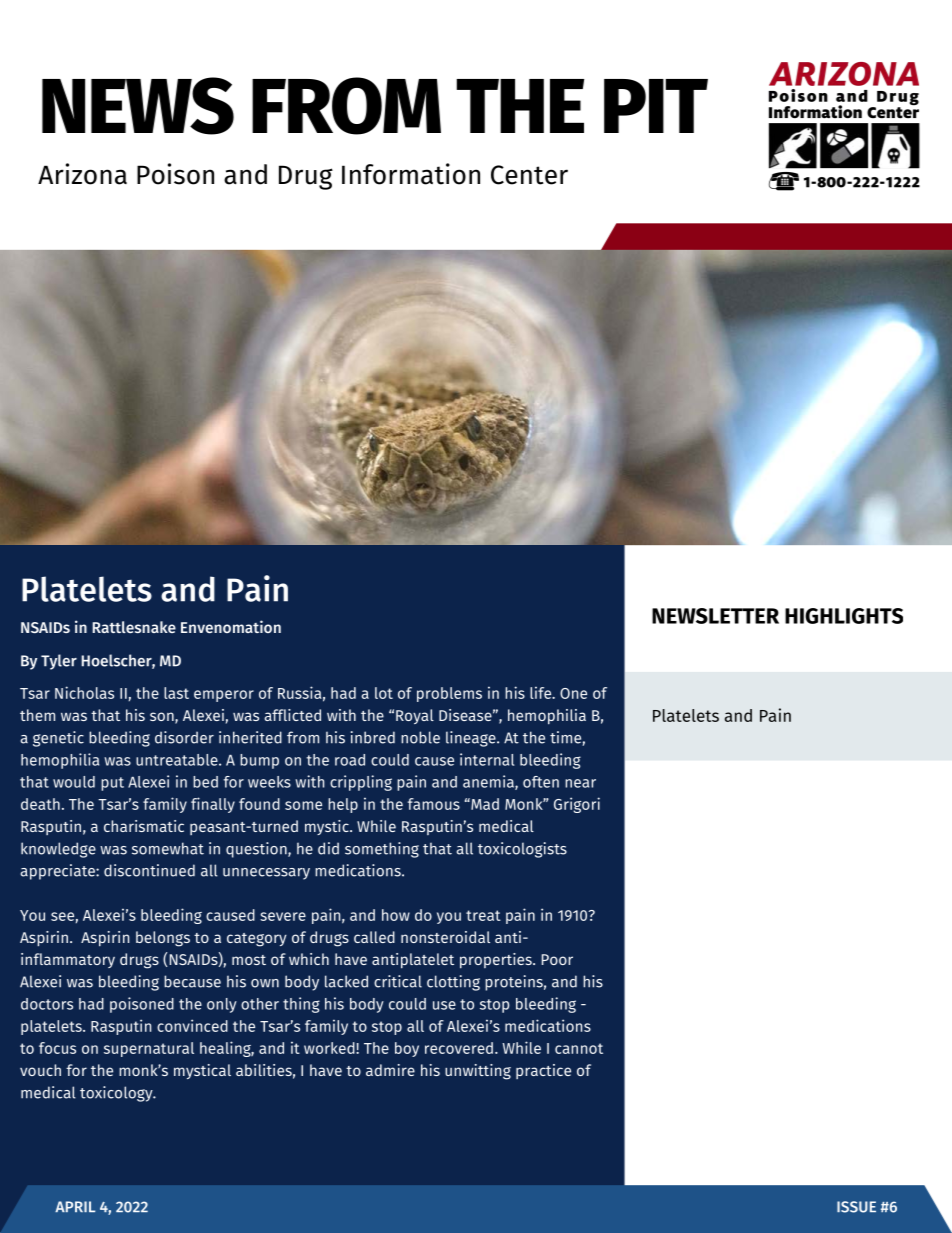  I want to click on HIGHLIGHTS, so click(844, 616).
